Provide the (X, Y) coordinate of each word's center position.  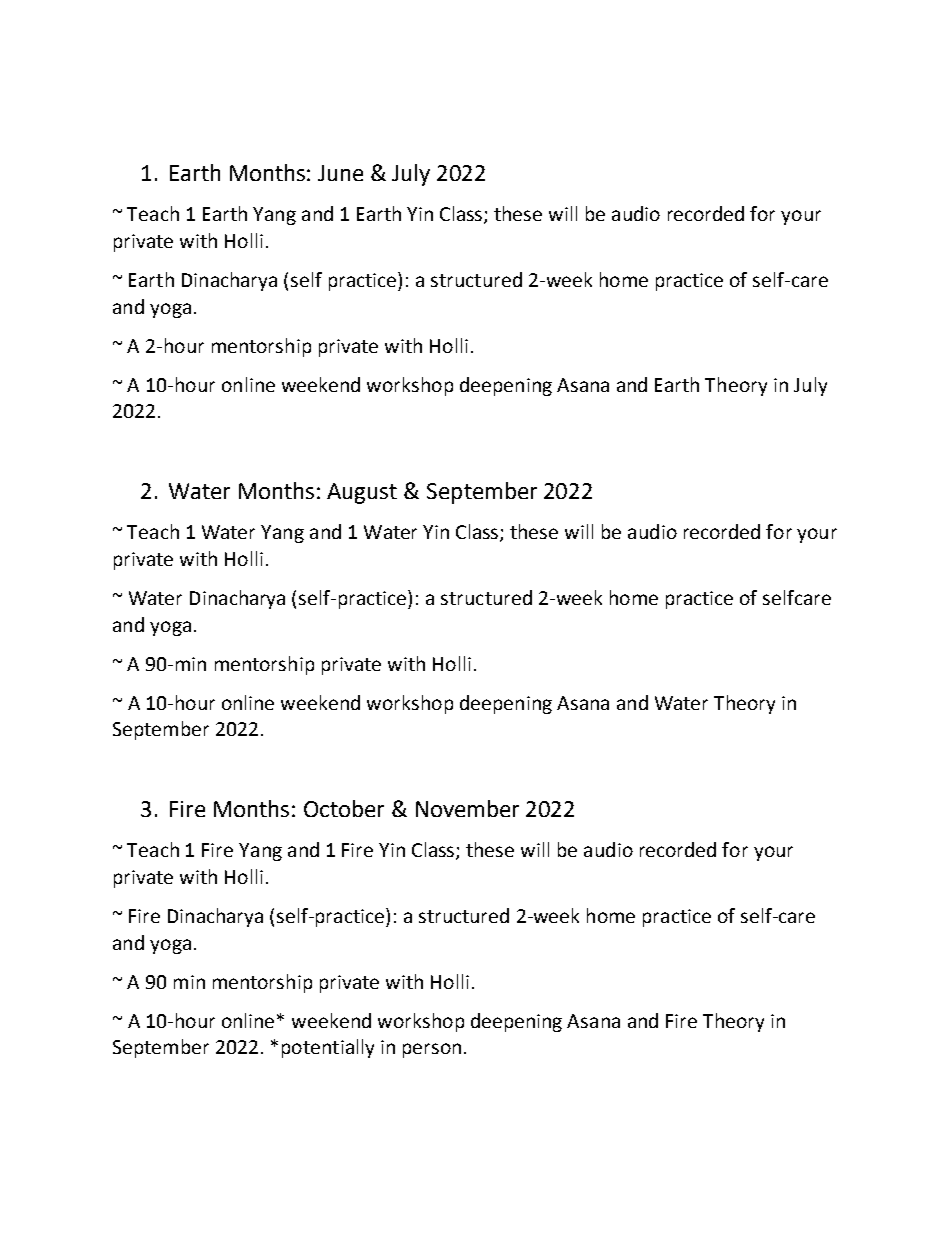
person (432, 1050)
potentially (328, 1048)
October (344, 808)
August (362, 493)
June (340, 173)
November (467, 808)
